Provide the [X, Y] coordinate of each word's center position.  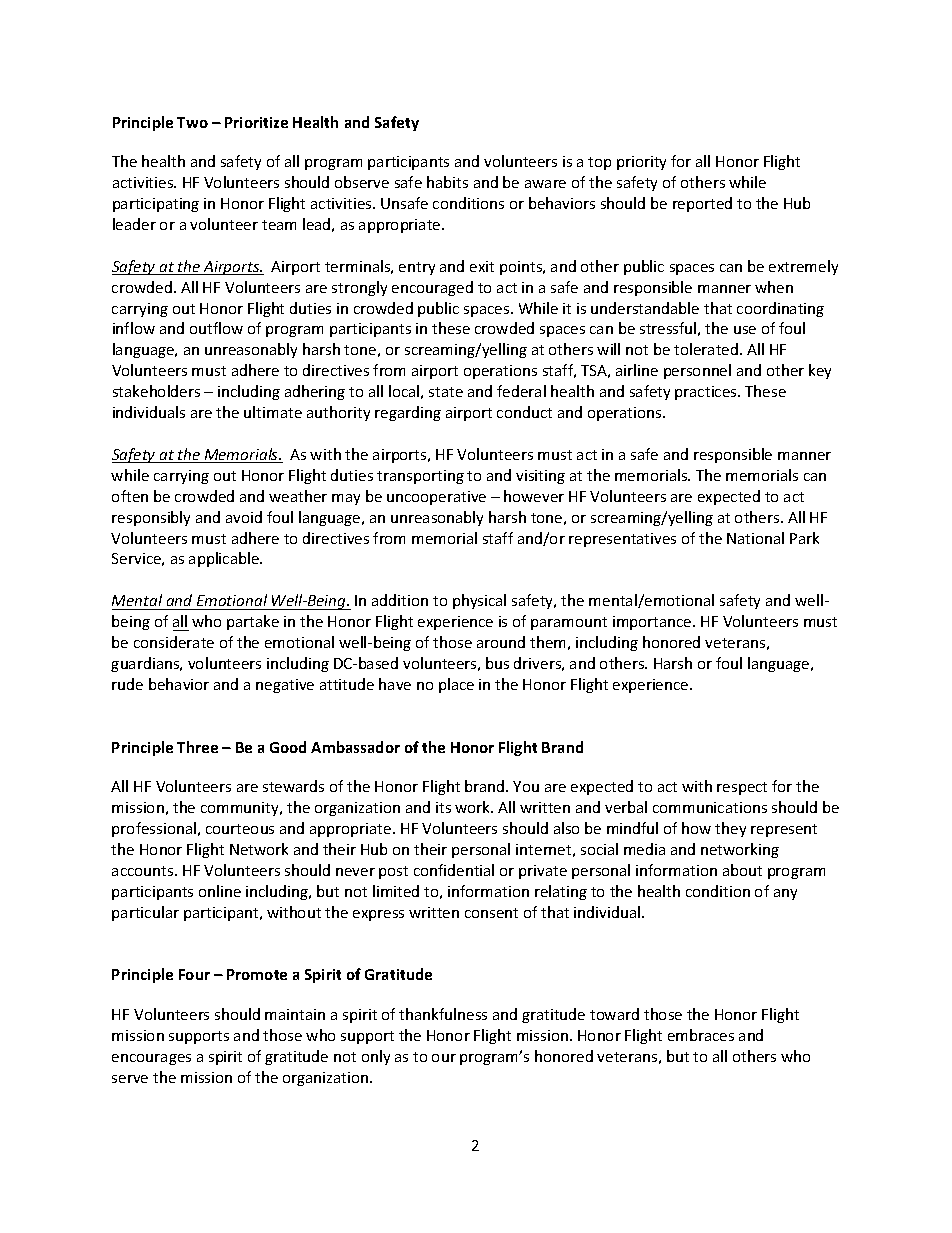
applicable [225, 559]
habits [447, 182]
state [446, 392]
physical [479, 601]
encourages [151, 1059]
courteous [240, 829]
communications [710, 807]
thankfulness [443, 1014]
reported [702, 204]
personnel [697, 371]
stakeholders [156, 391]
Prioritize [256, 122]
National [755, 538]
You [526, 786]
